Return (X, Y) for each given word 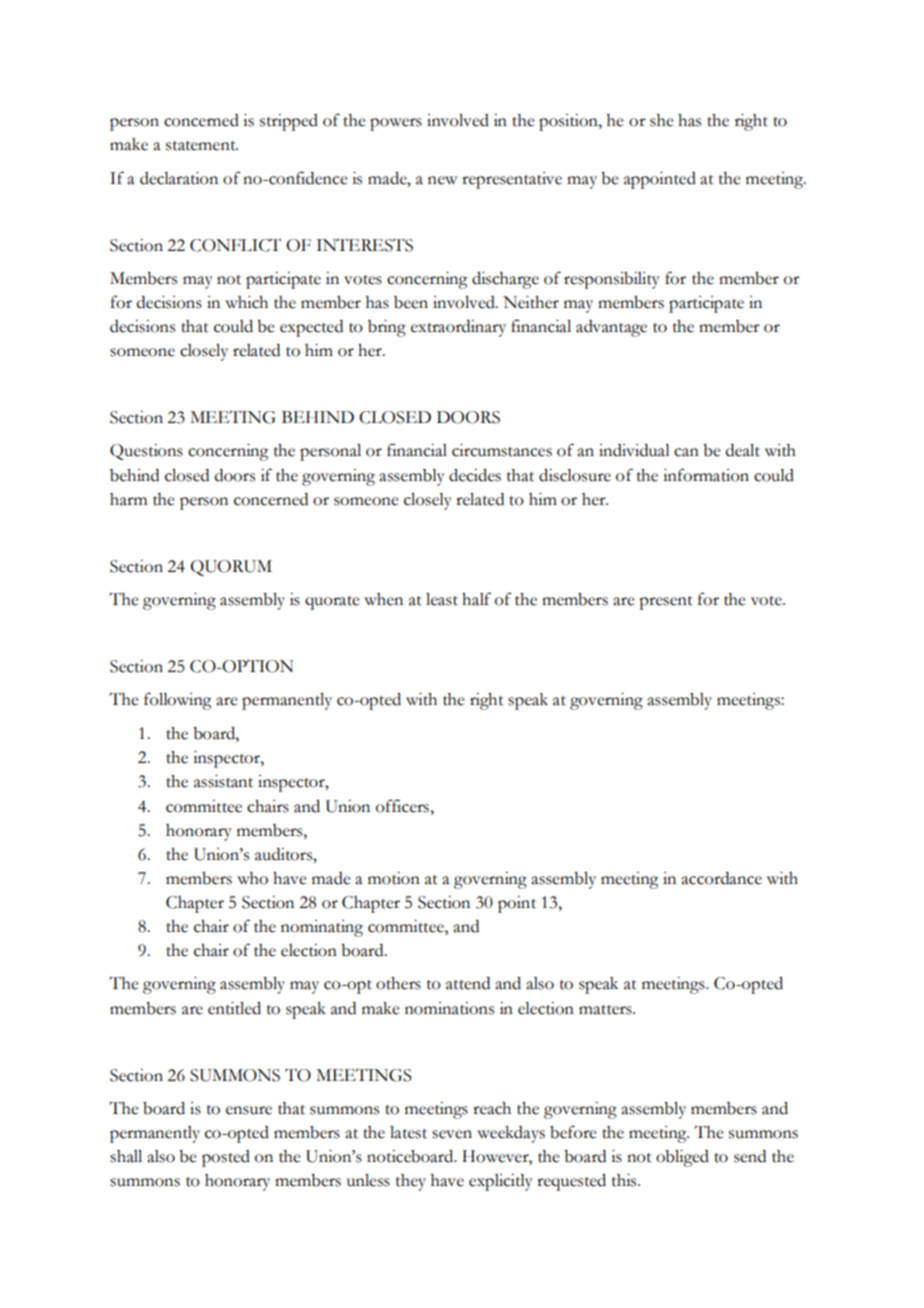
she (662, 120)
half (476, 599)
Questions (146, 452)
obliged (682, 1158)
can (686, 452)
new (442, 180)
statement (202, 146)
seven (452, 1134)
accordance (721, 878)
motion (394, 878)
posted (226, 1158)
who (252, 878)
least (442, 599)
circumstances (502, 450)
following (178, 701)
